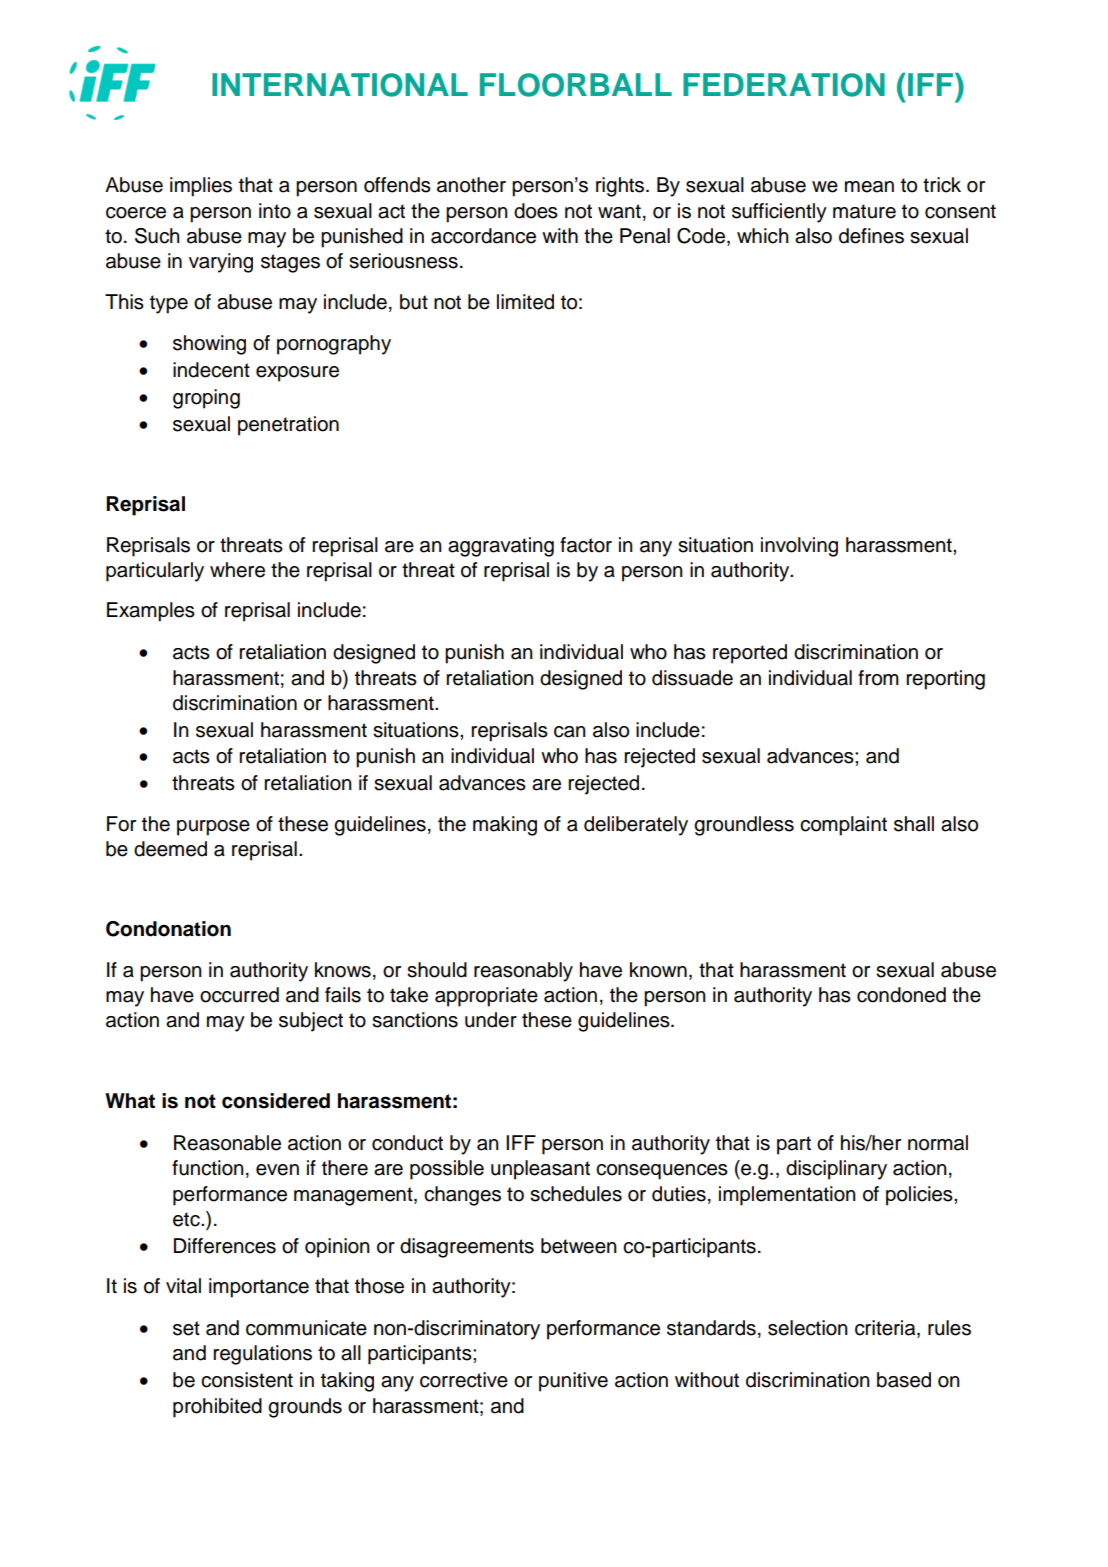  What do you see at coordinates (573, 1382) in the screenshot?
I see `punitive` at bounding box center [573, 1382].
